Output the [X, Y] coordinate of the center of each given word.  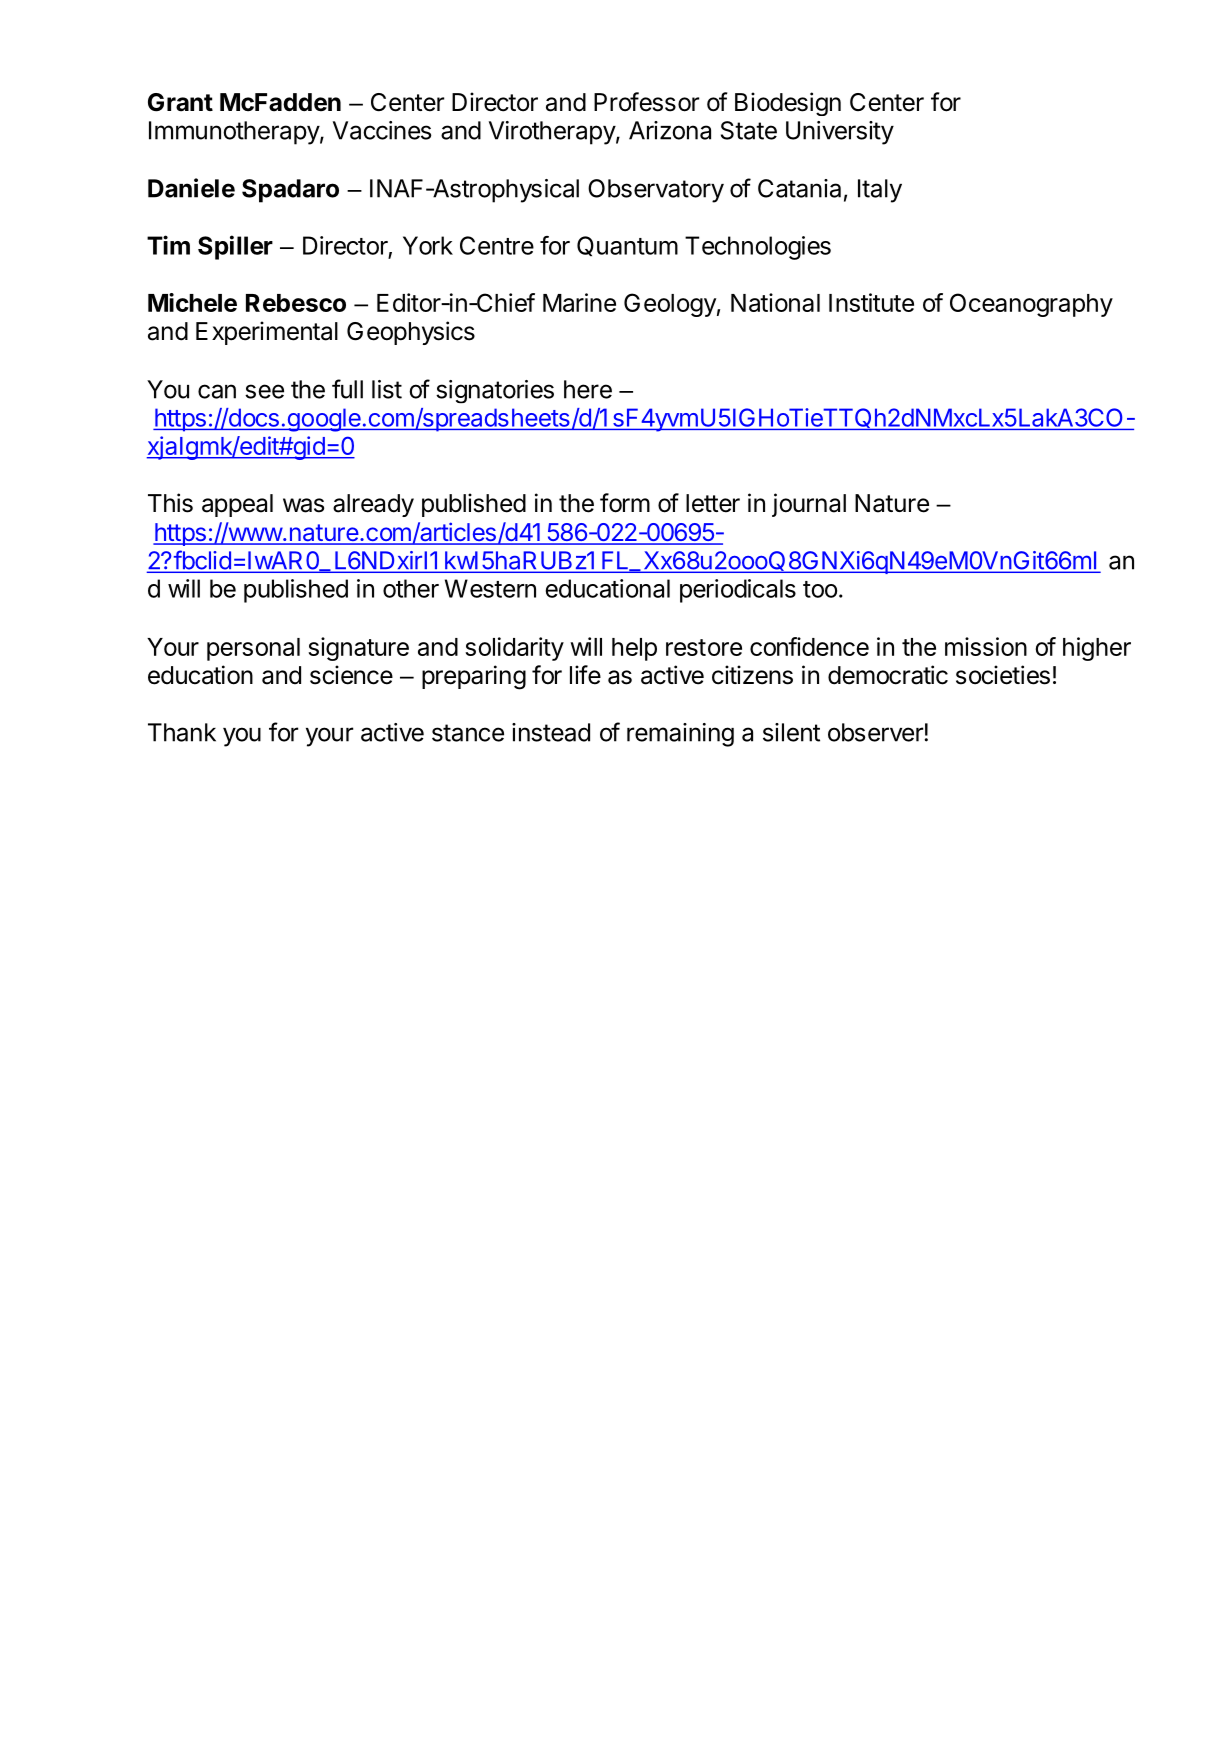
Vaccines [382, 130]
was [303, 505]
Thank [182, 732]
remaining [680, 735]
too [820, 589]
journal [809, 505]
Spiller [235, 247]
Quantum [627, 246]
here [588, 389]
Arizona [670, 130]
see [264, 391]
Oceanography [1031, 305]
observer [875, 732]
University [840, 133]
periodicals [738, 591]
